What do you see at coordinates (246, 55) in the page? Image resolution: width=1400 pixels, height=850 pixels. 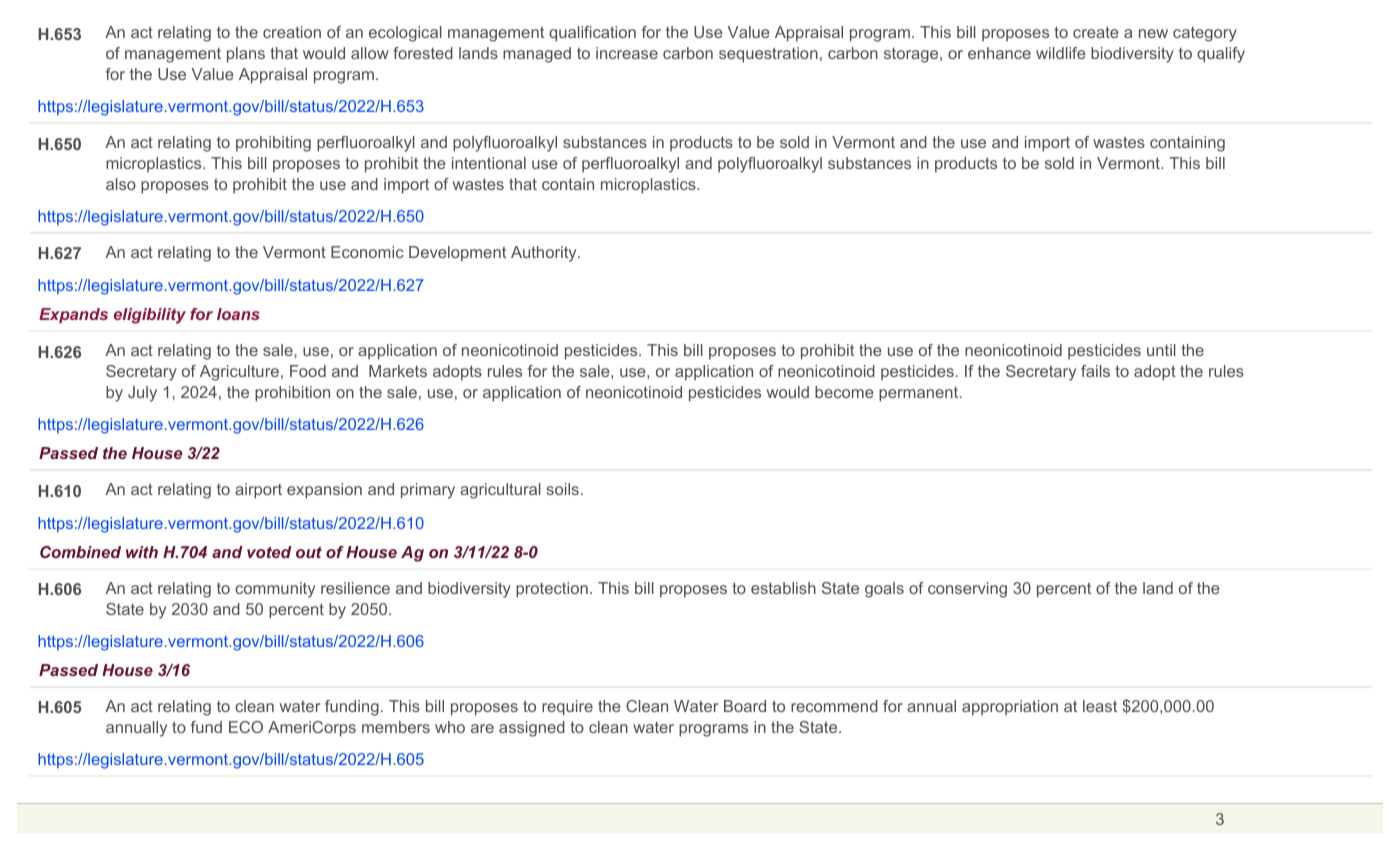 I see `plans` at bounding box center [246, 55].
